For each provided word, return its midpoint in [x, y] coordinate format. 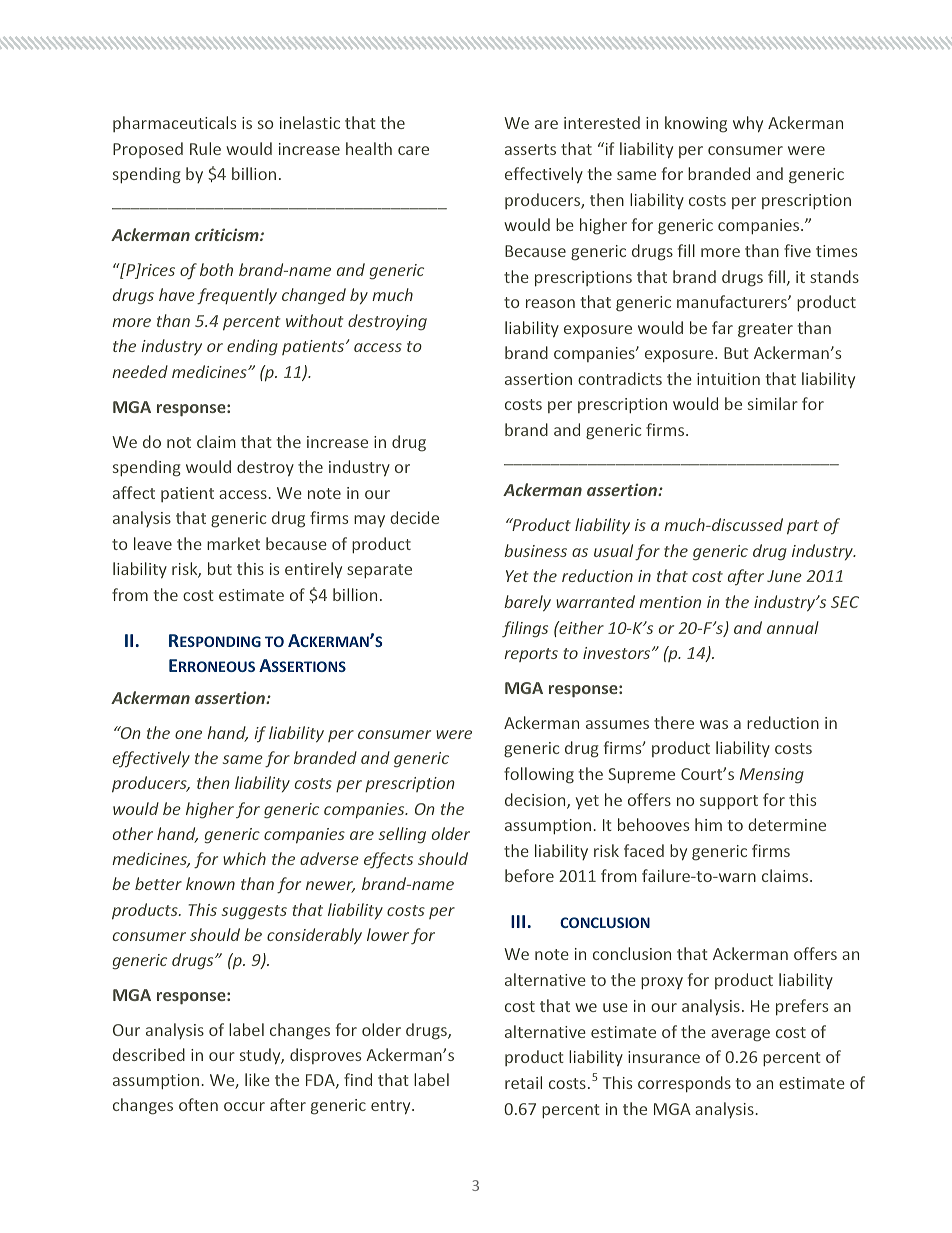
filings [525, 629]
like [257, 1079]
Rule [205, 148]
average [740, 1035]
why [748, 124]
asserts [530, 149]
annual [793, 627]
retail [523, 1082]
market [233, 543]
